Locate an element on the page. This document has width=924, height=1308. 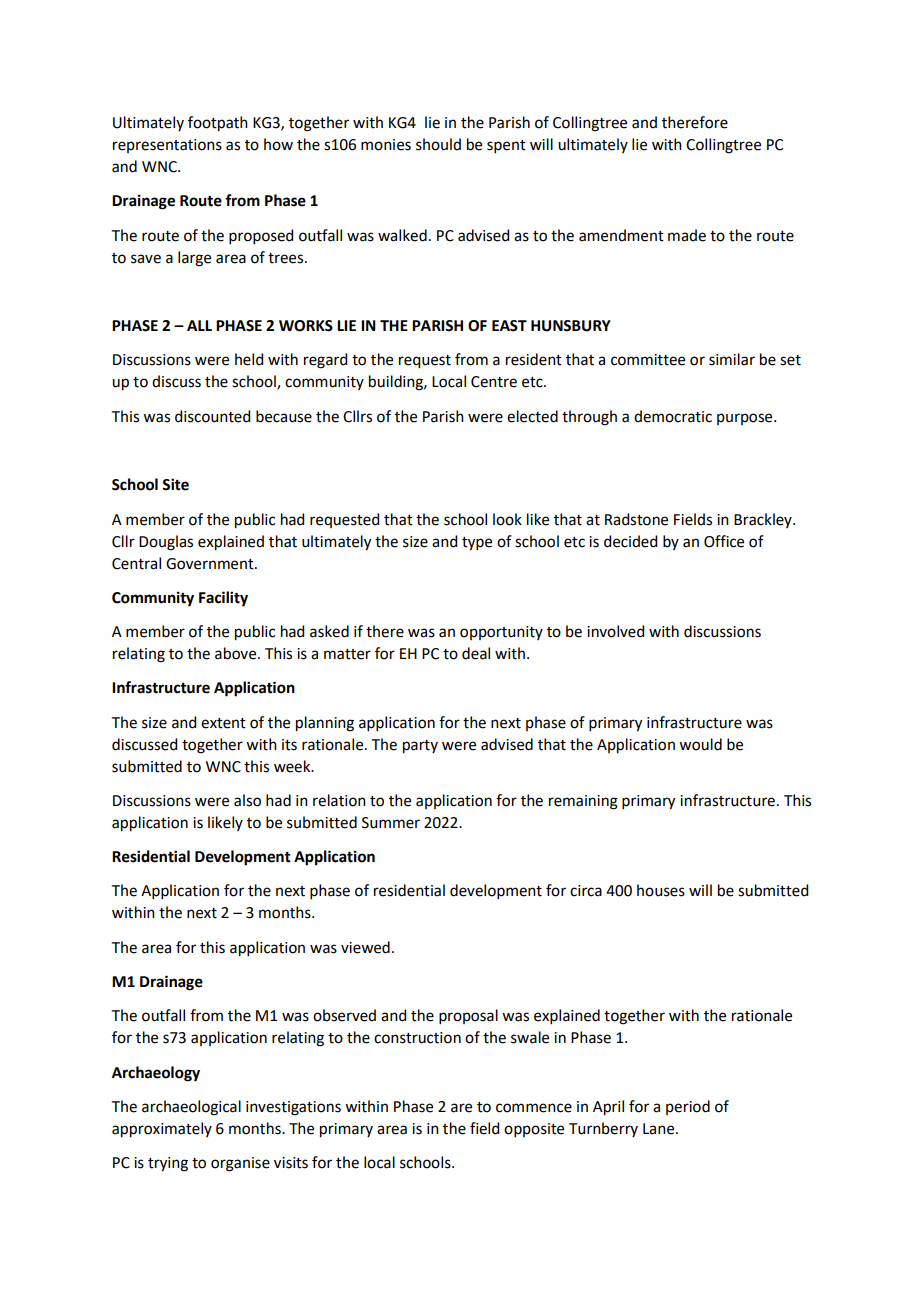
should is located at coordinates (438, 144).
